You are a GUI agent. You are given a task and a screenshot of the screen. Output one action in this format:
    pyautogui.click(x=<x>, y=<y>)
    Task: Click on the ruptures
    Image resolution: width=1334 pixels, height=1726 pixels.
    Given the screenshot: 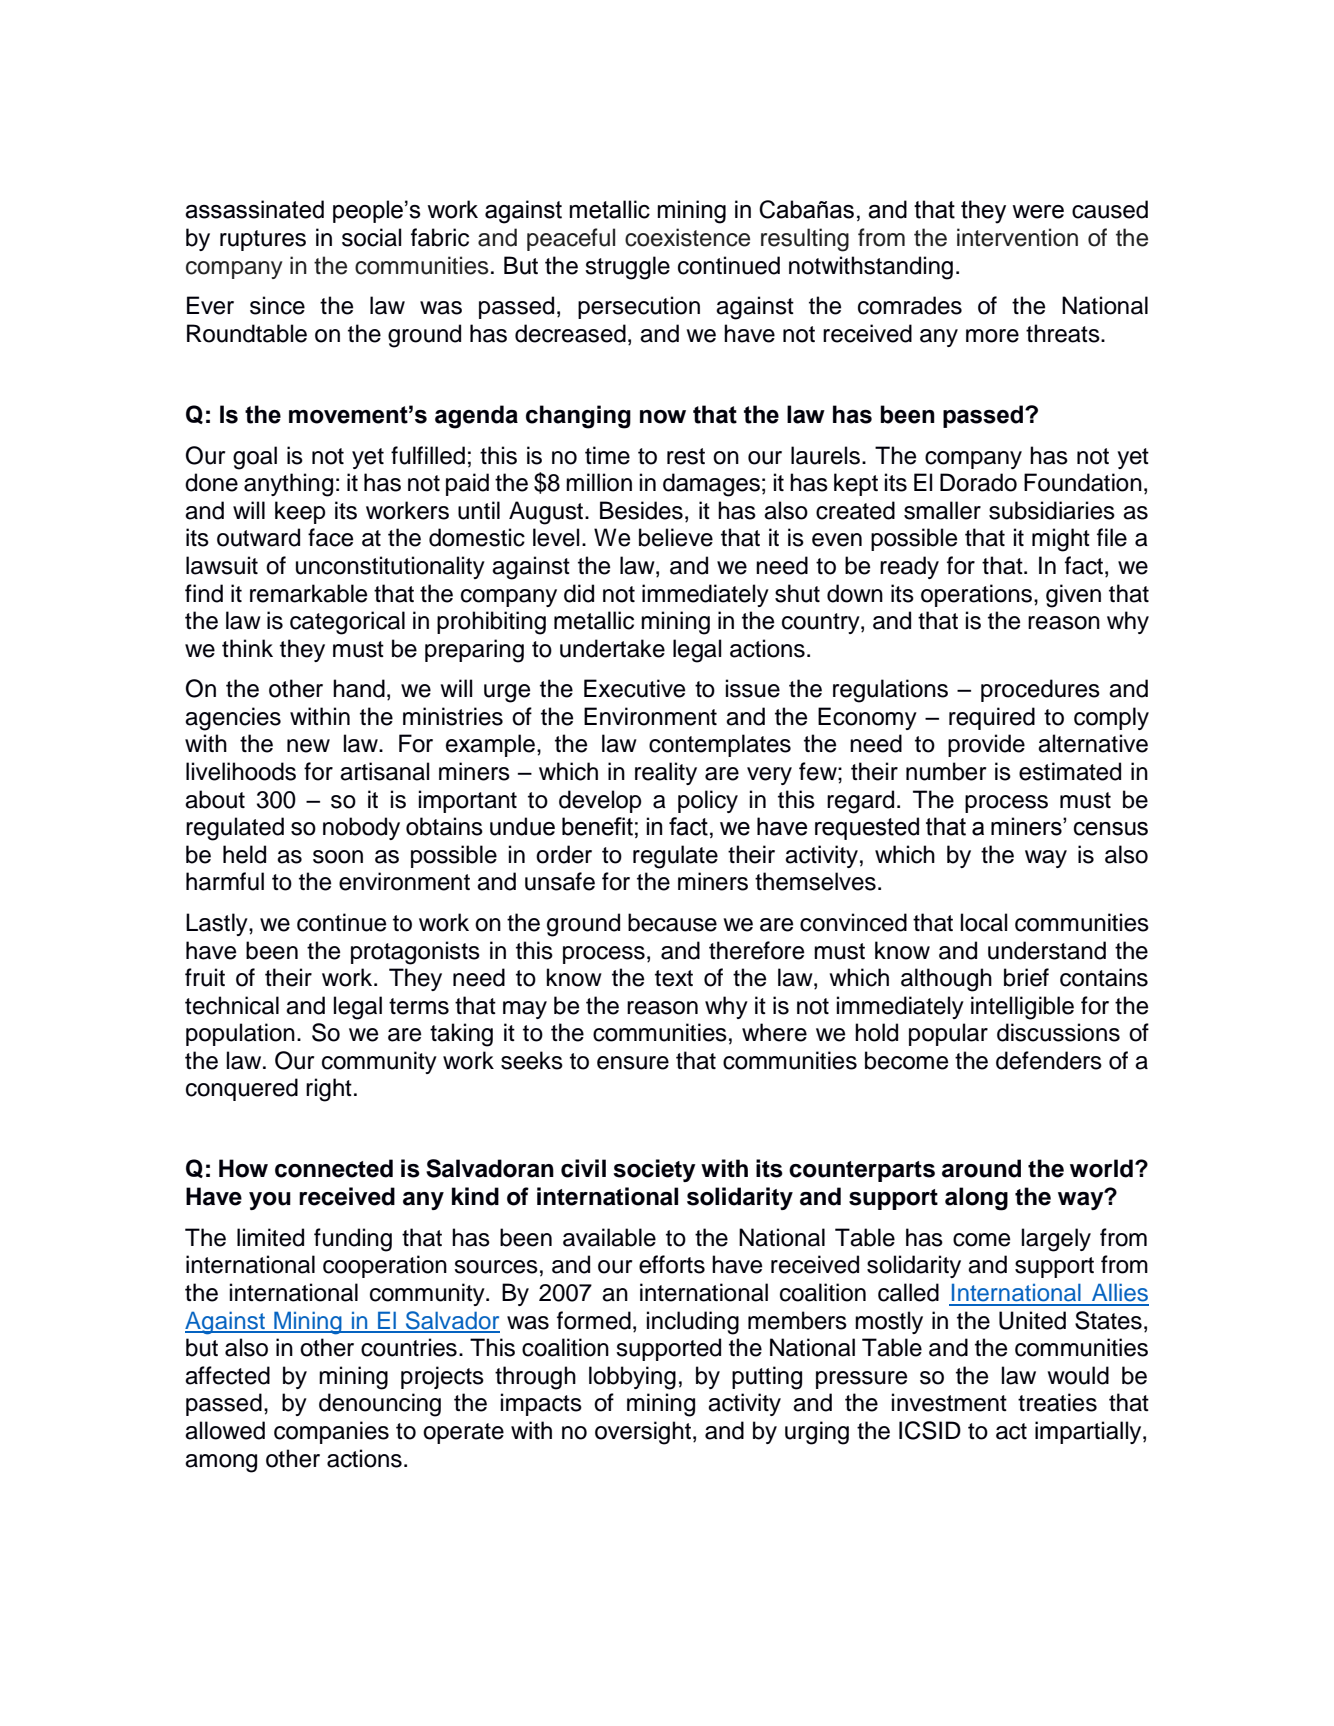 What is the action you would take?
    pyautogui.click(x=263, y=240)
